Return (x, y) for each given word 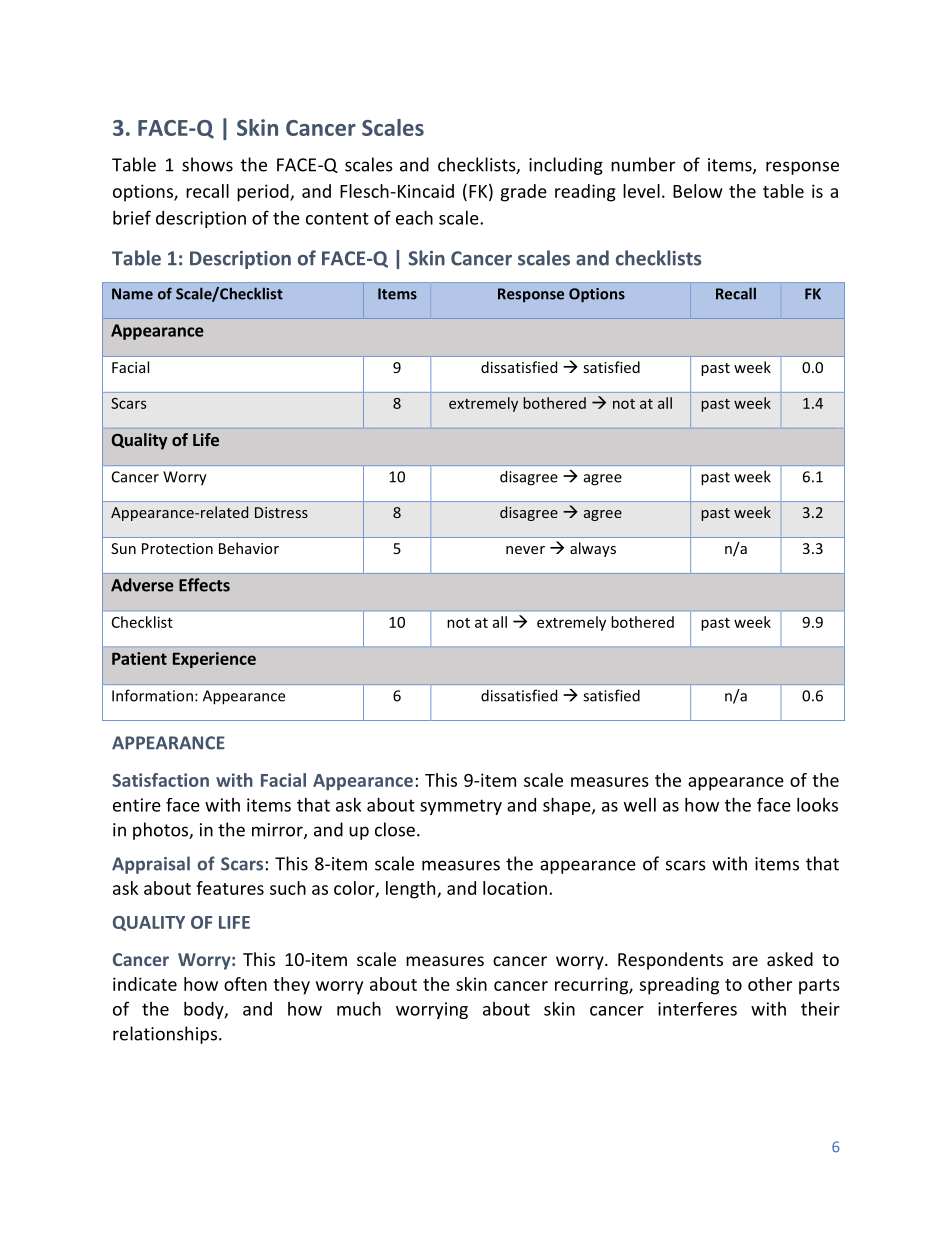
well (640, 805)
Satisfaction (160, 780)
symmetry (461, 807)
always (593, 549)
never (525, 550)
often (245, 984)
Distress (281, 512)
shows (207, 164)
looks (817, 804)
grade (524, 193)
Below (698, 191)
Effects (204, 585)
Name (132, 294)
